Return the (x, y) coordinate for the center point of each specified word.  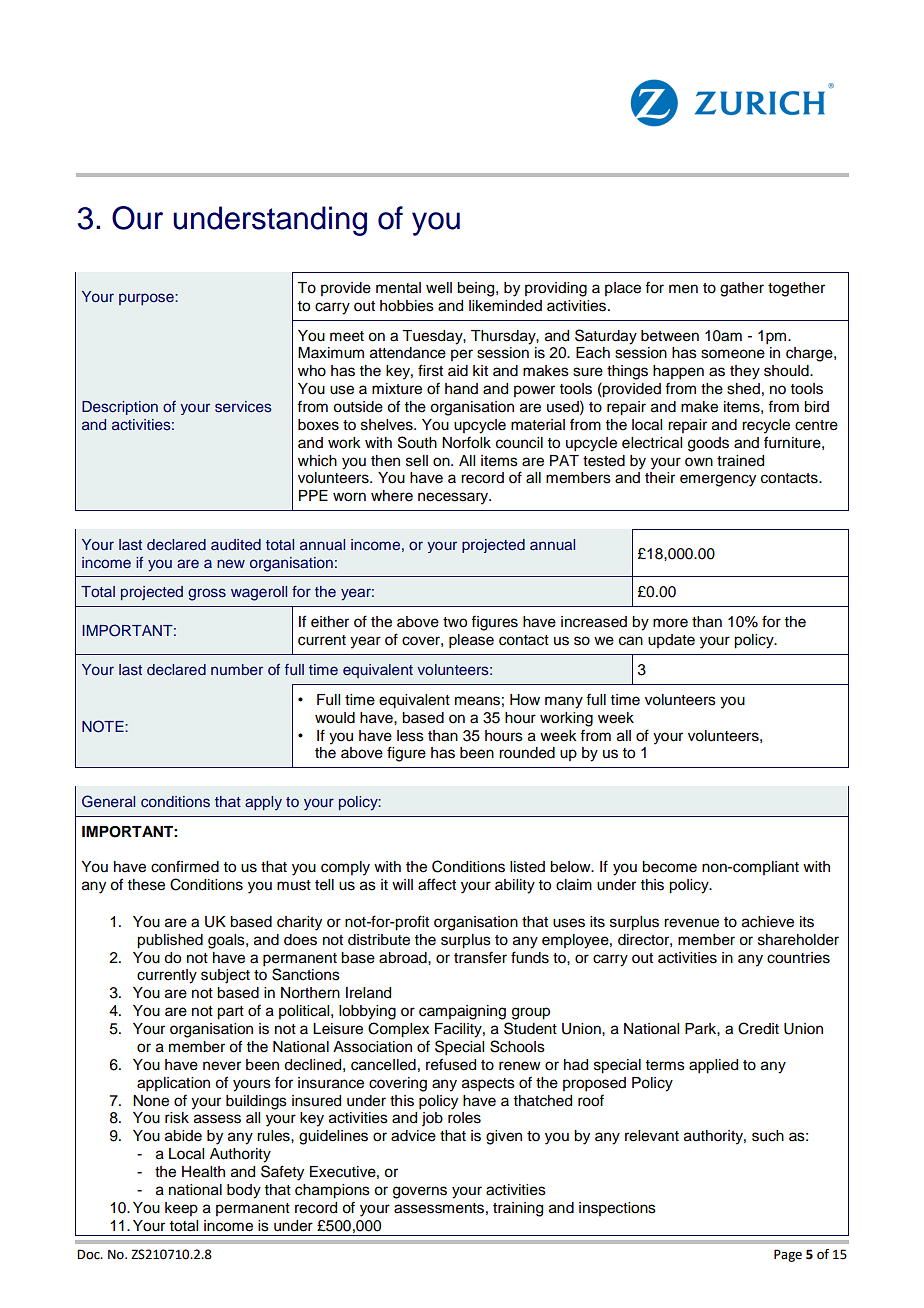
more (670, 623)
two (455, 622)
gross (207, 594)
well (439, 288)
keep (181, 1209)
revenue (691, 923)
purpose (147, 299)
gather (742, 289)
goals (227, 941)
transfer (480, 957)
